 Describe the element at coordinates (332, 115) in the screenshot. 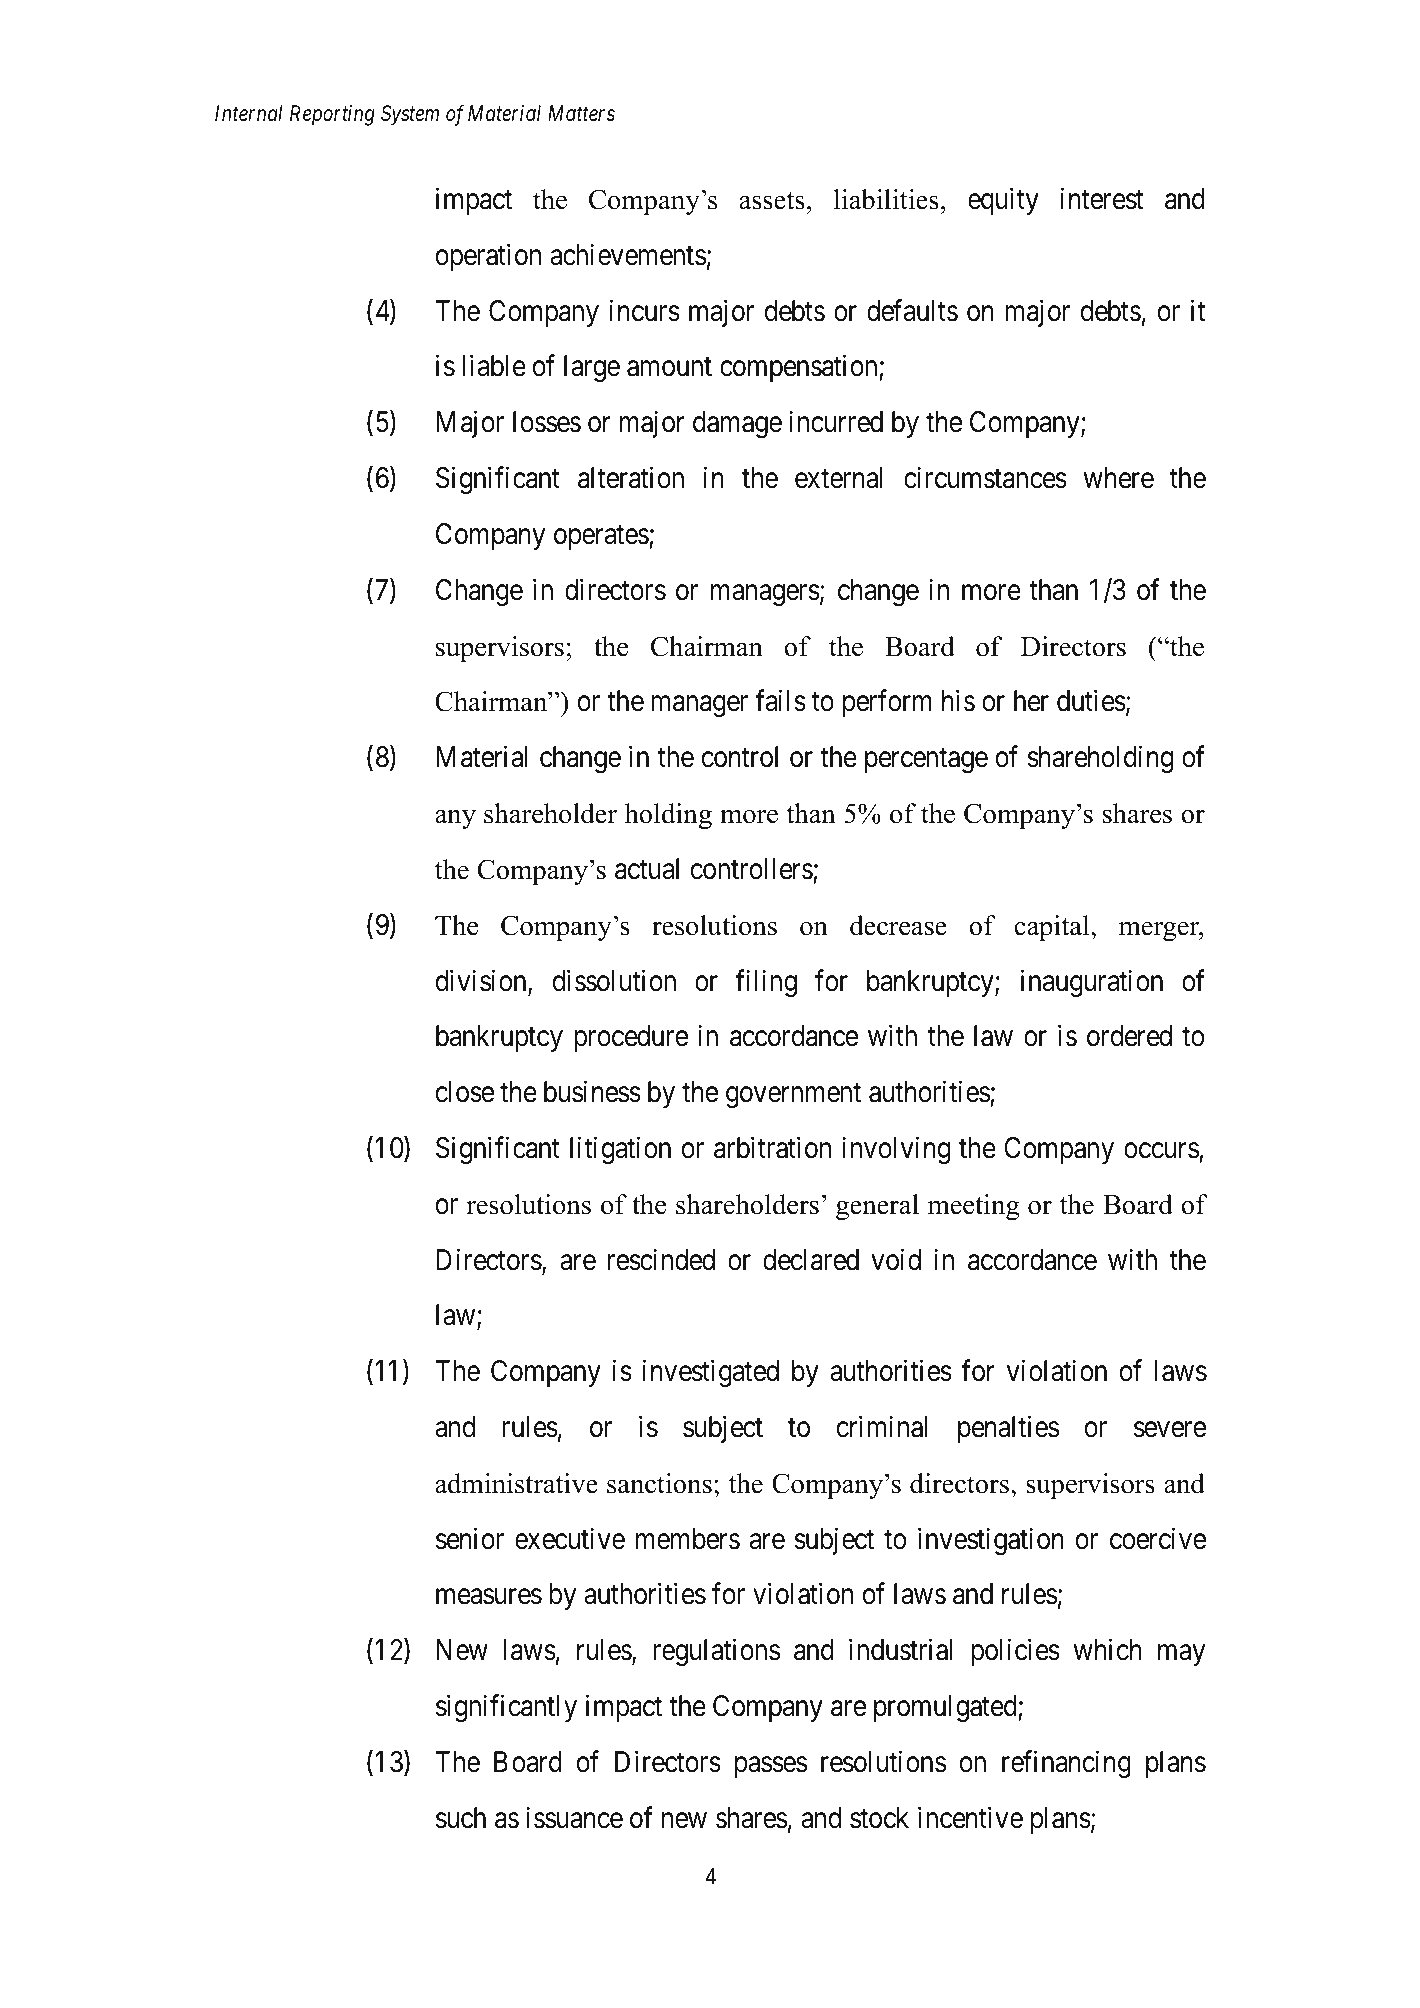

I see `Reporting` at that location.
